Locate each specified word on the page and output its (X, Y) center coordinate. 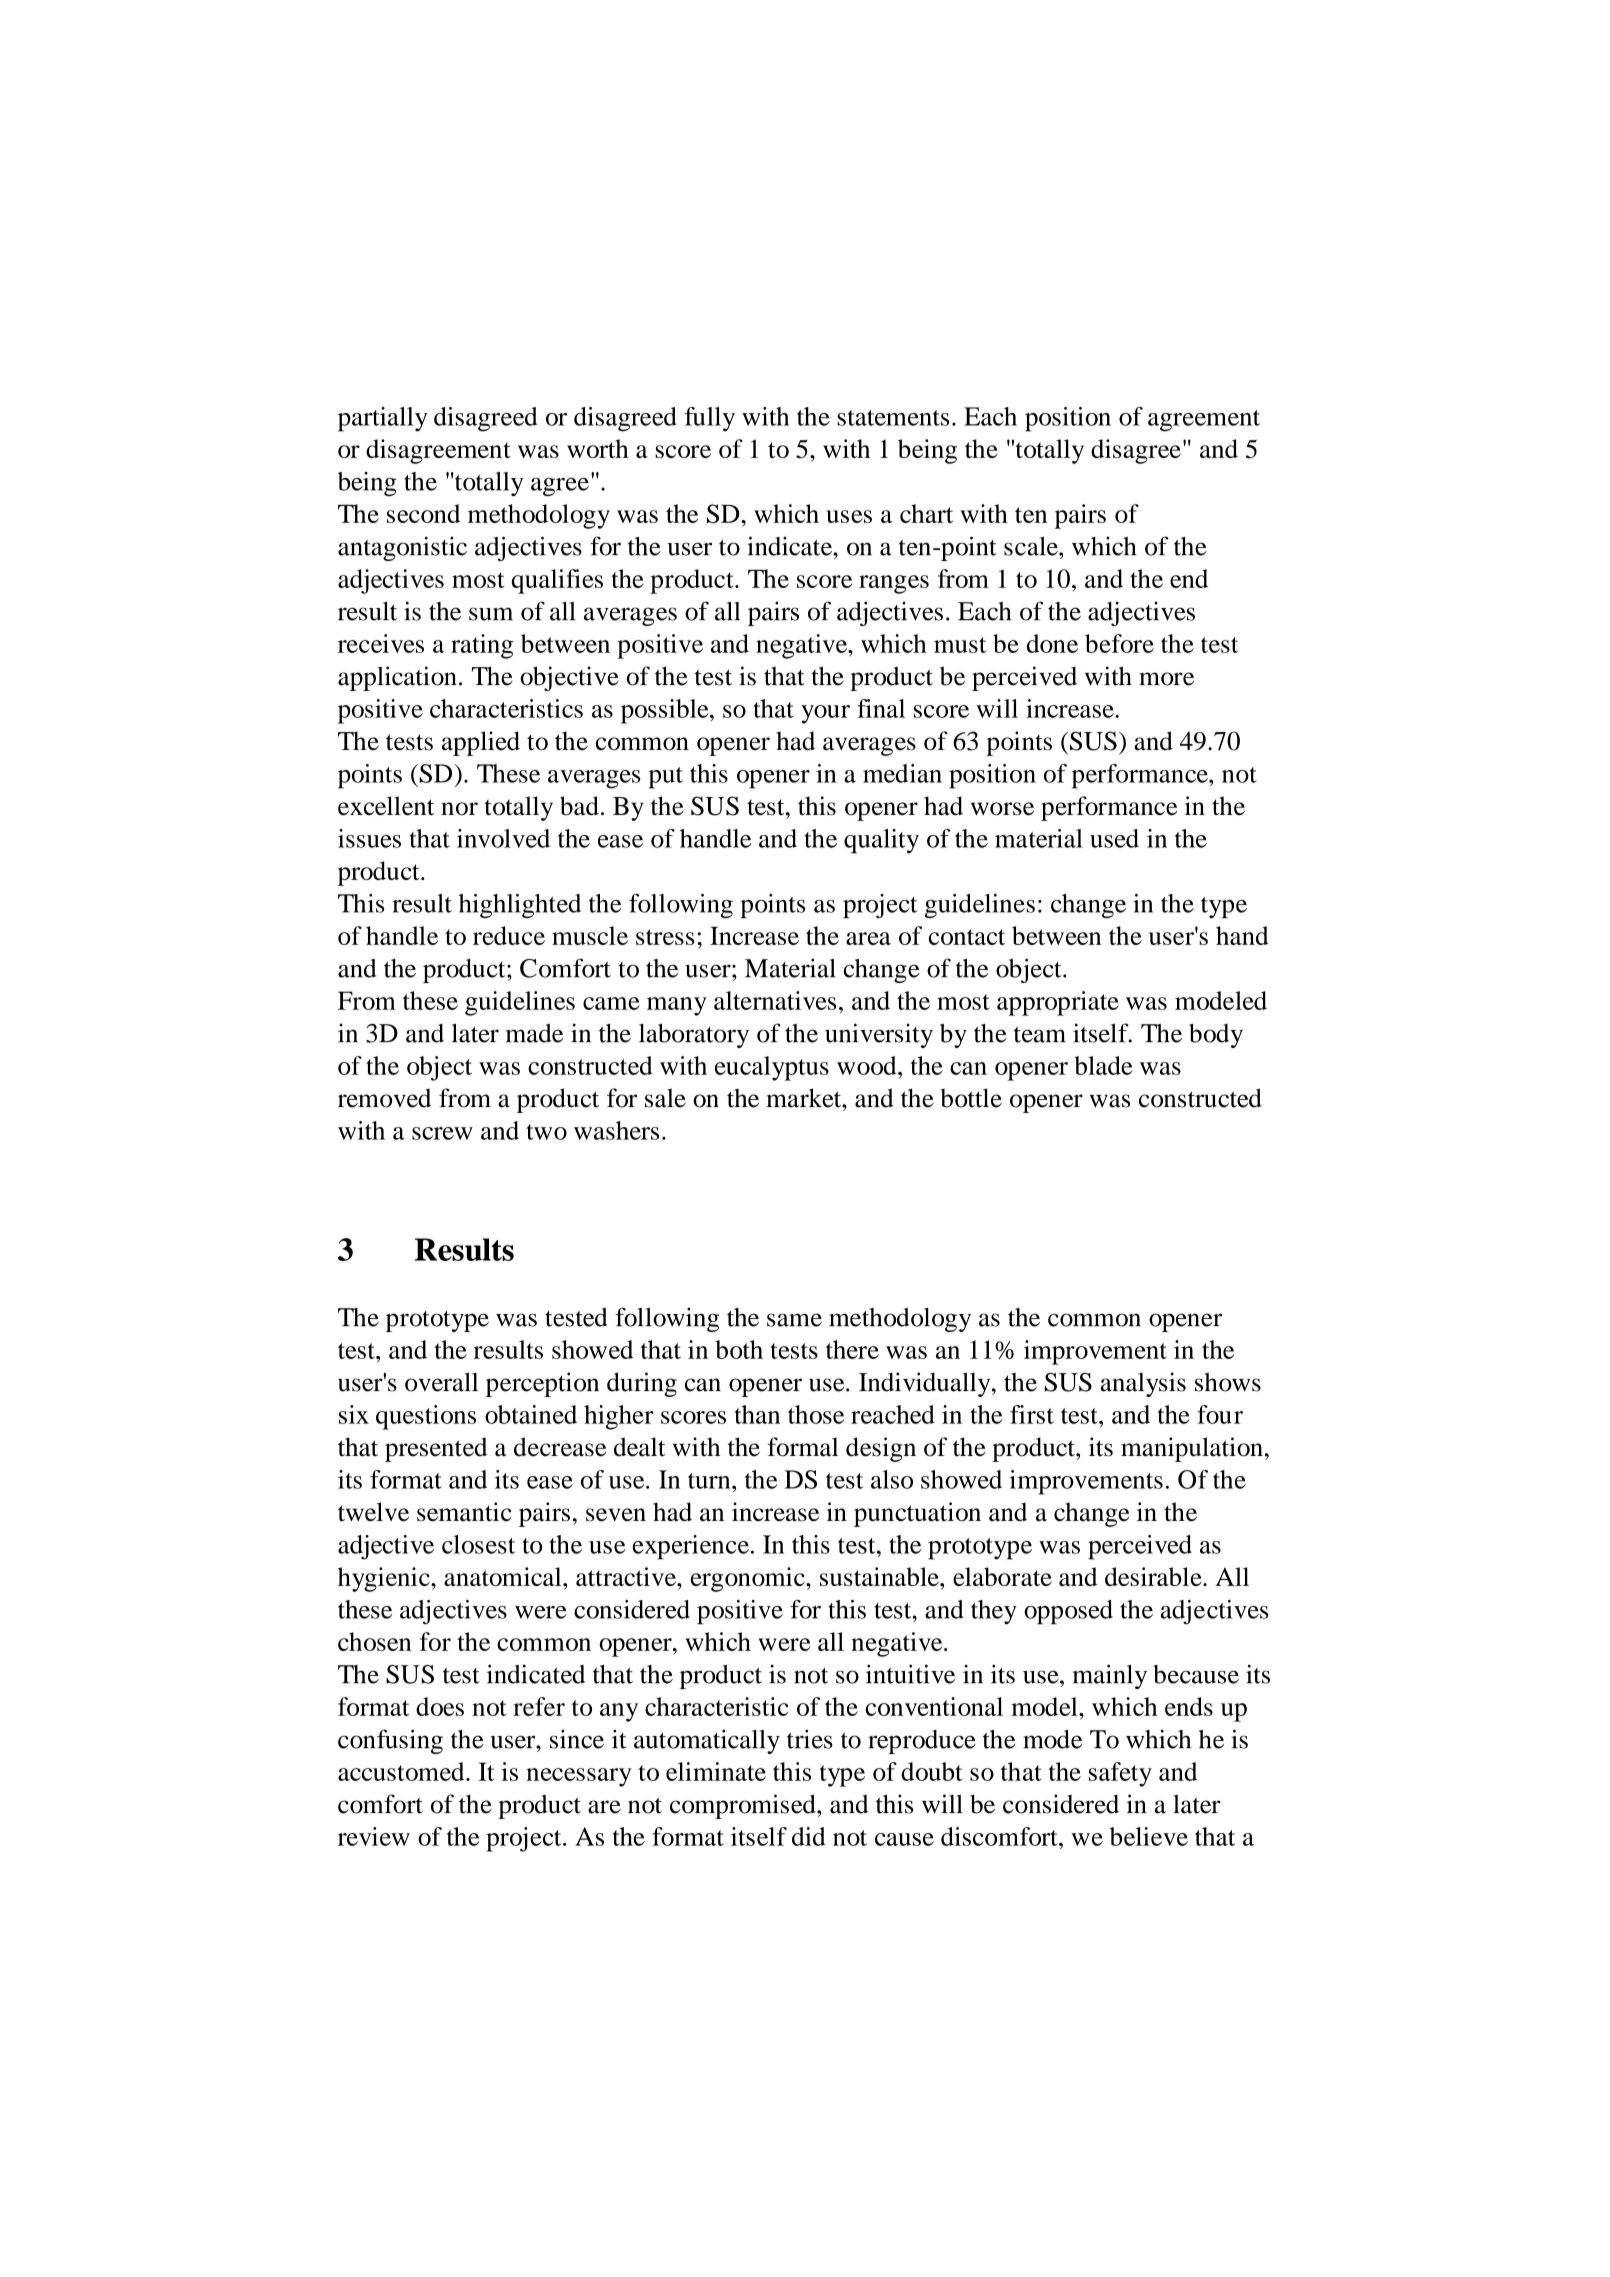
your (825, 714)
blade (1103, 1065)
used (1114, 838)
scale (1032, 546)
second (423, 513)
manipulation (1192, 1449)
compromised (744, 1806)
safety (1120, 1774)
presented (436, 1449)
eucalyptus (772, 1068)
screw (442, 1133)
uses (849, 516)
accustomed (402, 1771)
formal (803, 1447)
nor (459, 808)
